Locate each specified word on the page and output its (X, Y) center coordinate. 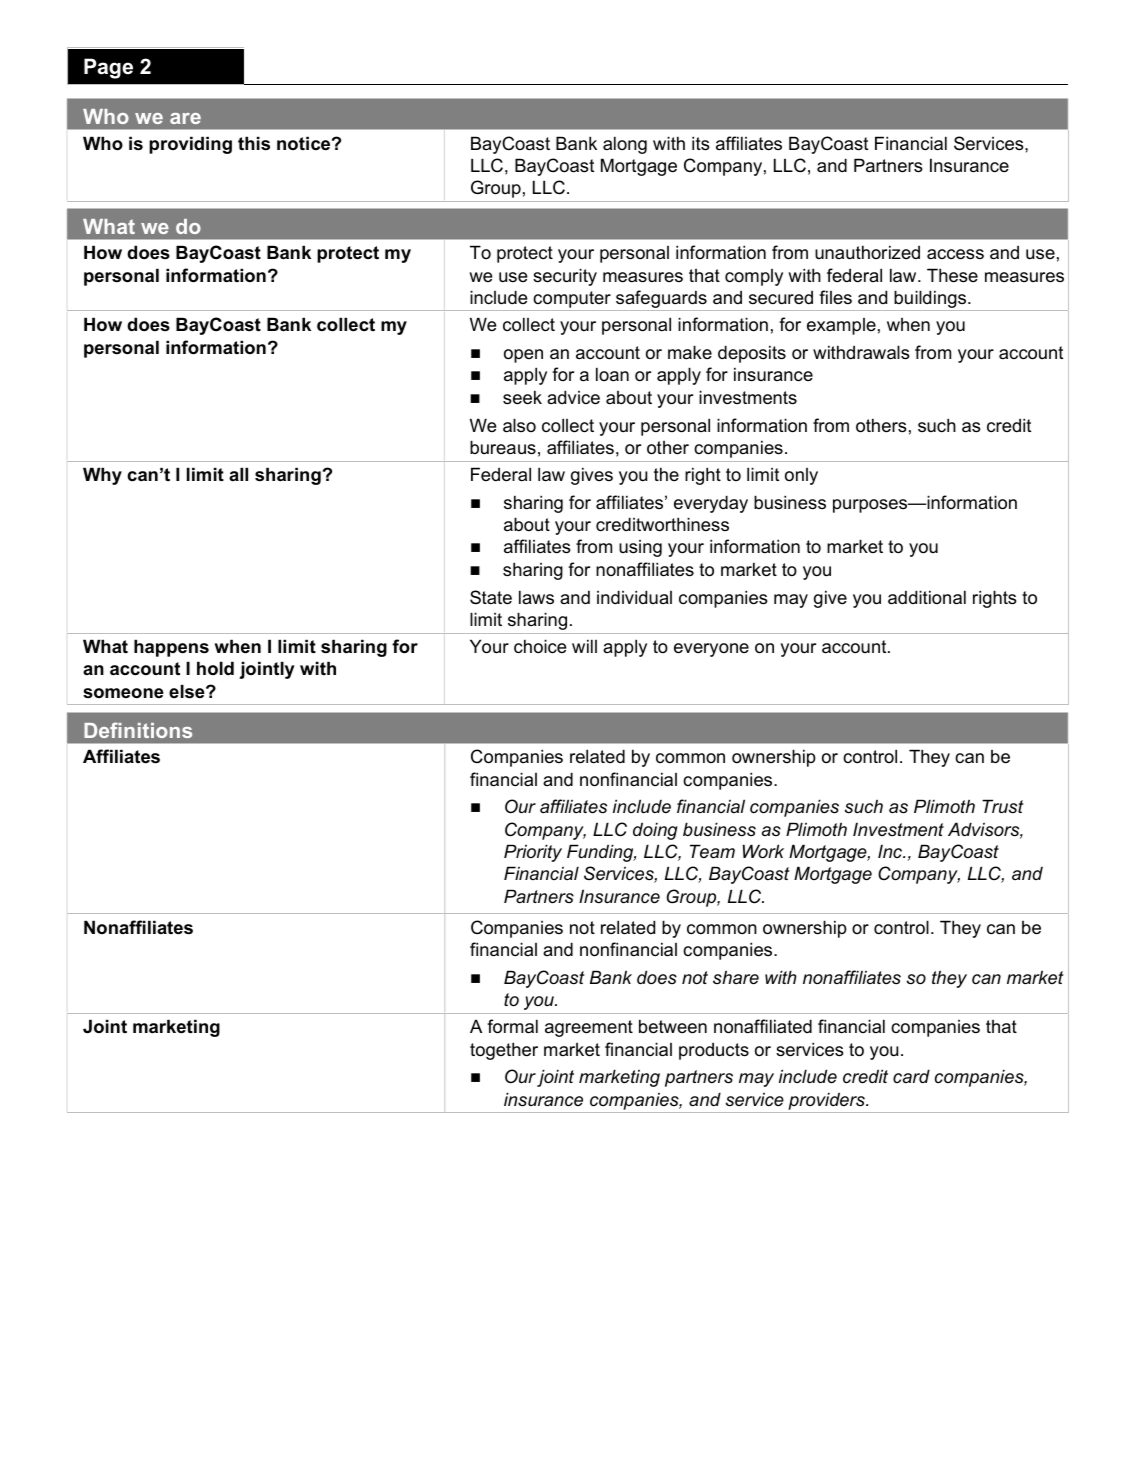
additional (927, 597)
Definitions (138, 730)
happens (171, 648)
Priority (533, 853)
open (523, 356)
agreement (589, 1028)
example (841, 326)
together (504, 1051)
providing (190, 145)
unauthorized (867, 252)
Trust (1003, 806)
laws (536, 597)
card (911, 1076)
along (625, 145)
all (238, 474)
